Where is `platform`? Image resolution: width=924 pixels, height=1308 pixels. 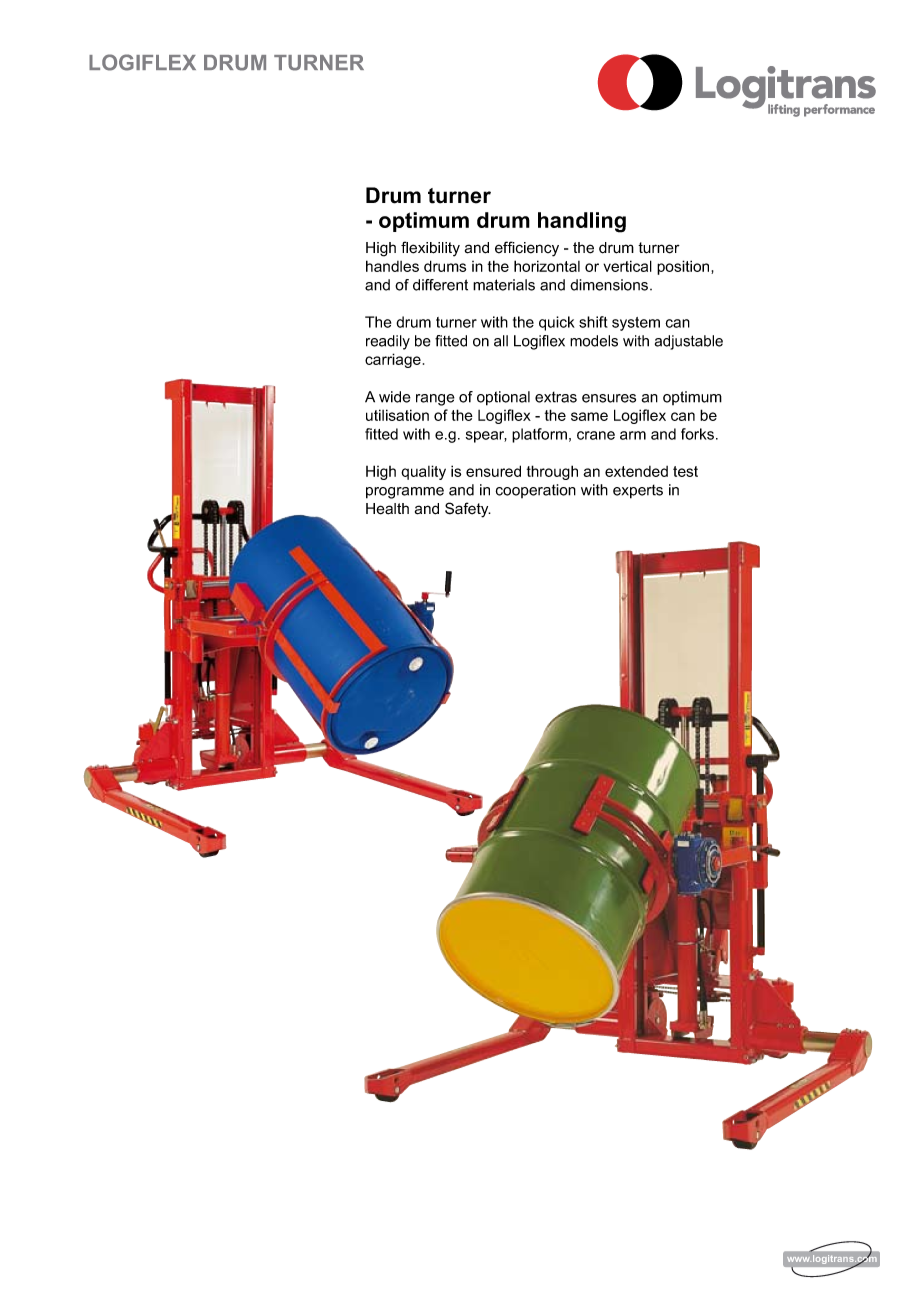 platform is located at coordinates (539, 435).
